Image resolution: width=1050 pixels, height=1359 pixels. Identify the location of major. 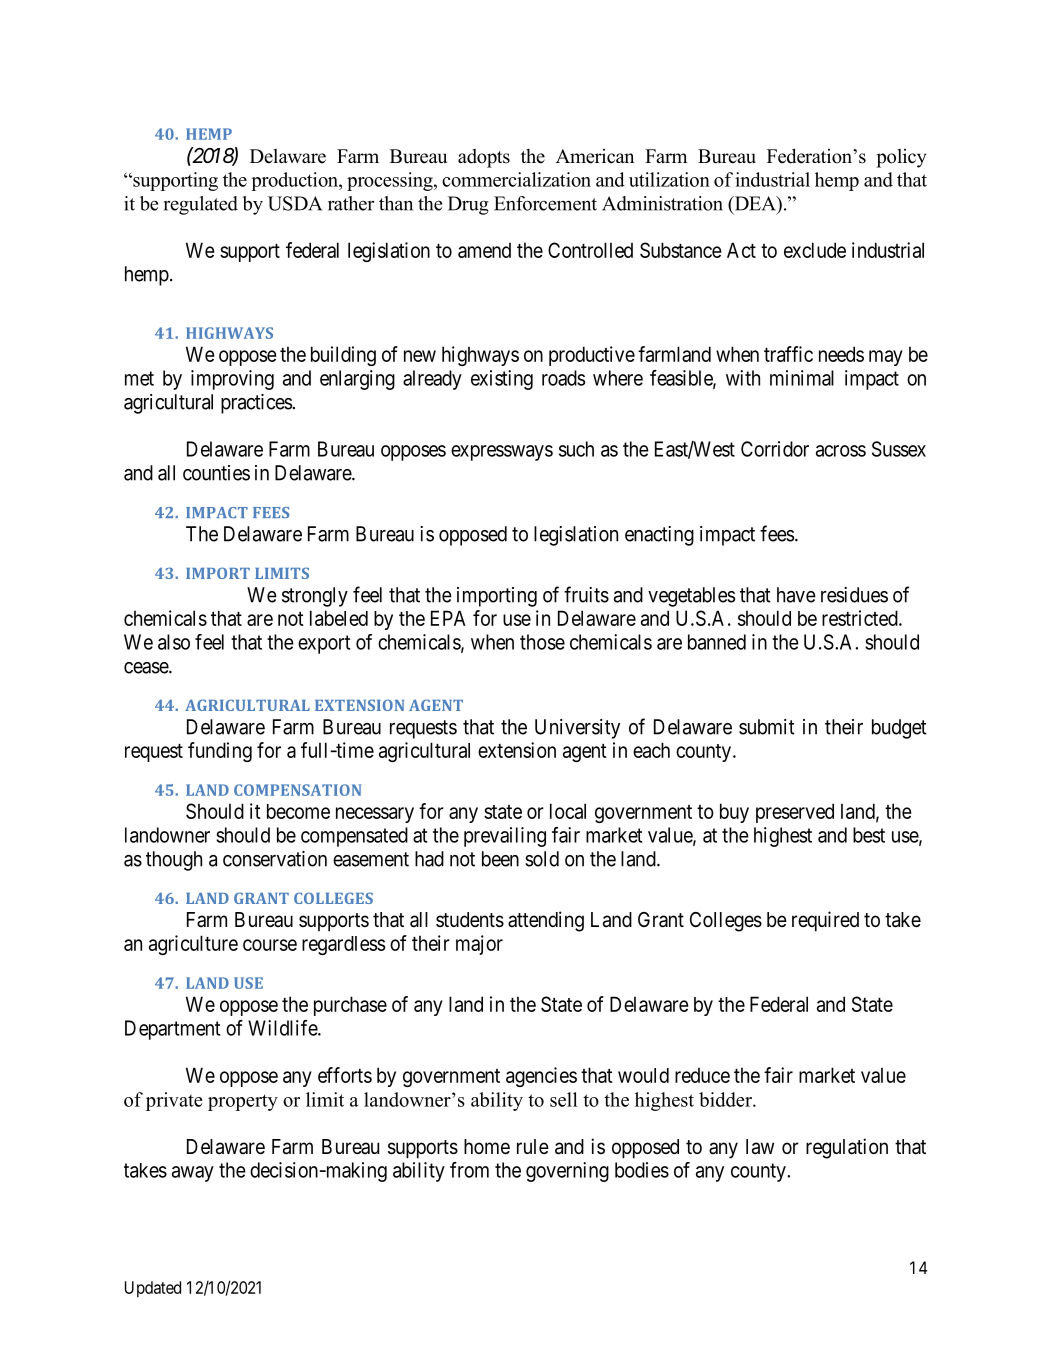
(479, 945).
